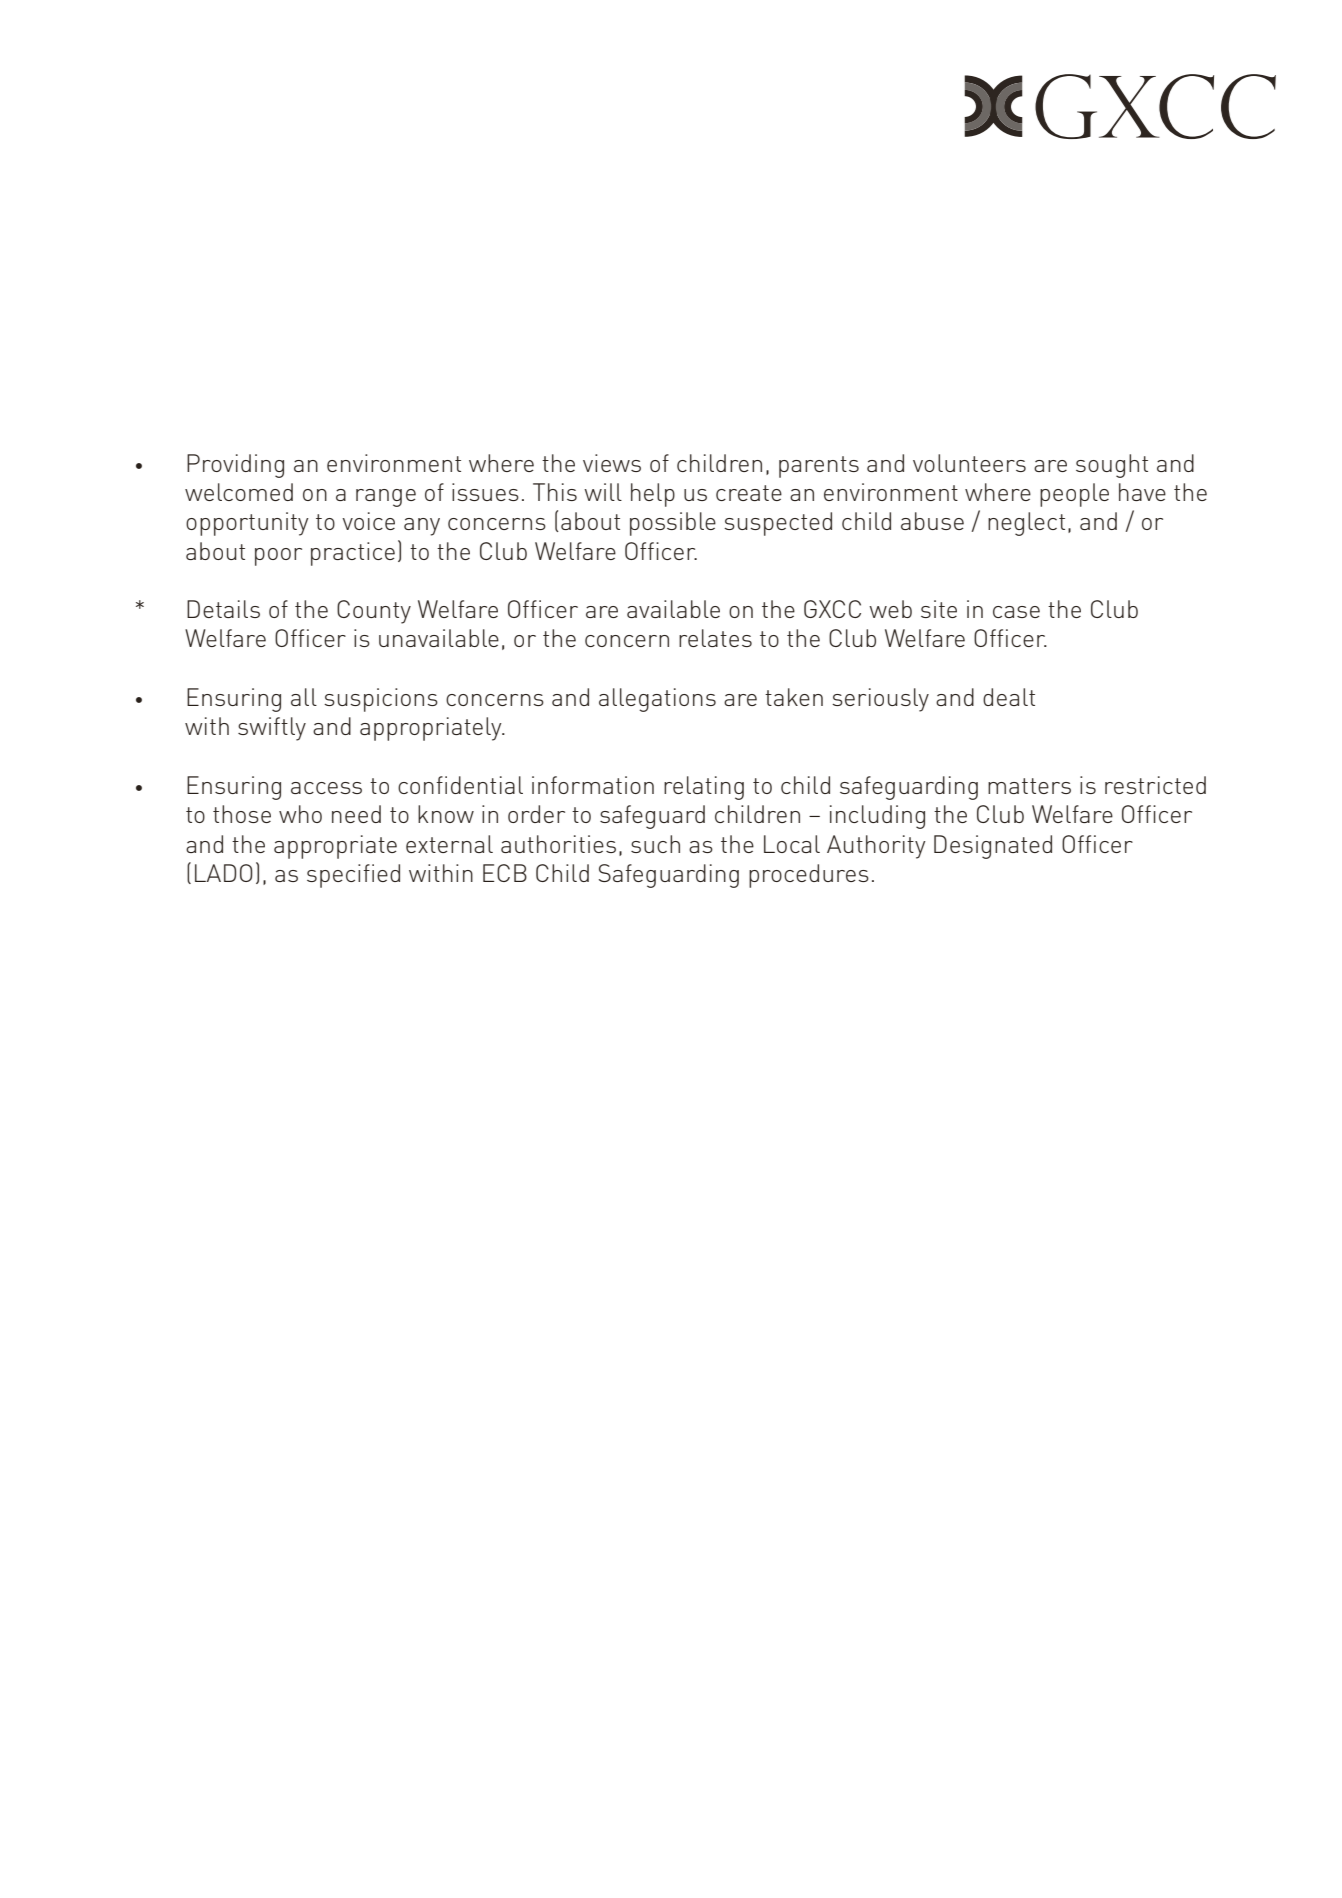 The height and width of the screenshot is (1898, 1342). What do you see at coordinates (657, 700) in the screenshot?
I see `allegations` at bounding box center [657, 700].
